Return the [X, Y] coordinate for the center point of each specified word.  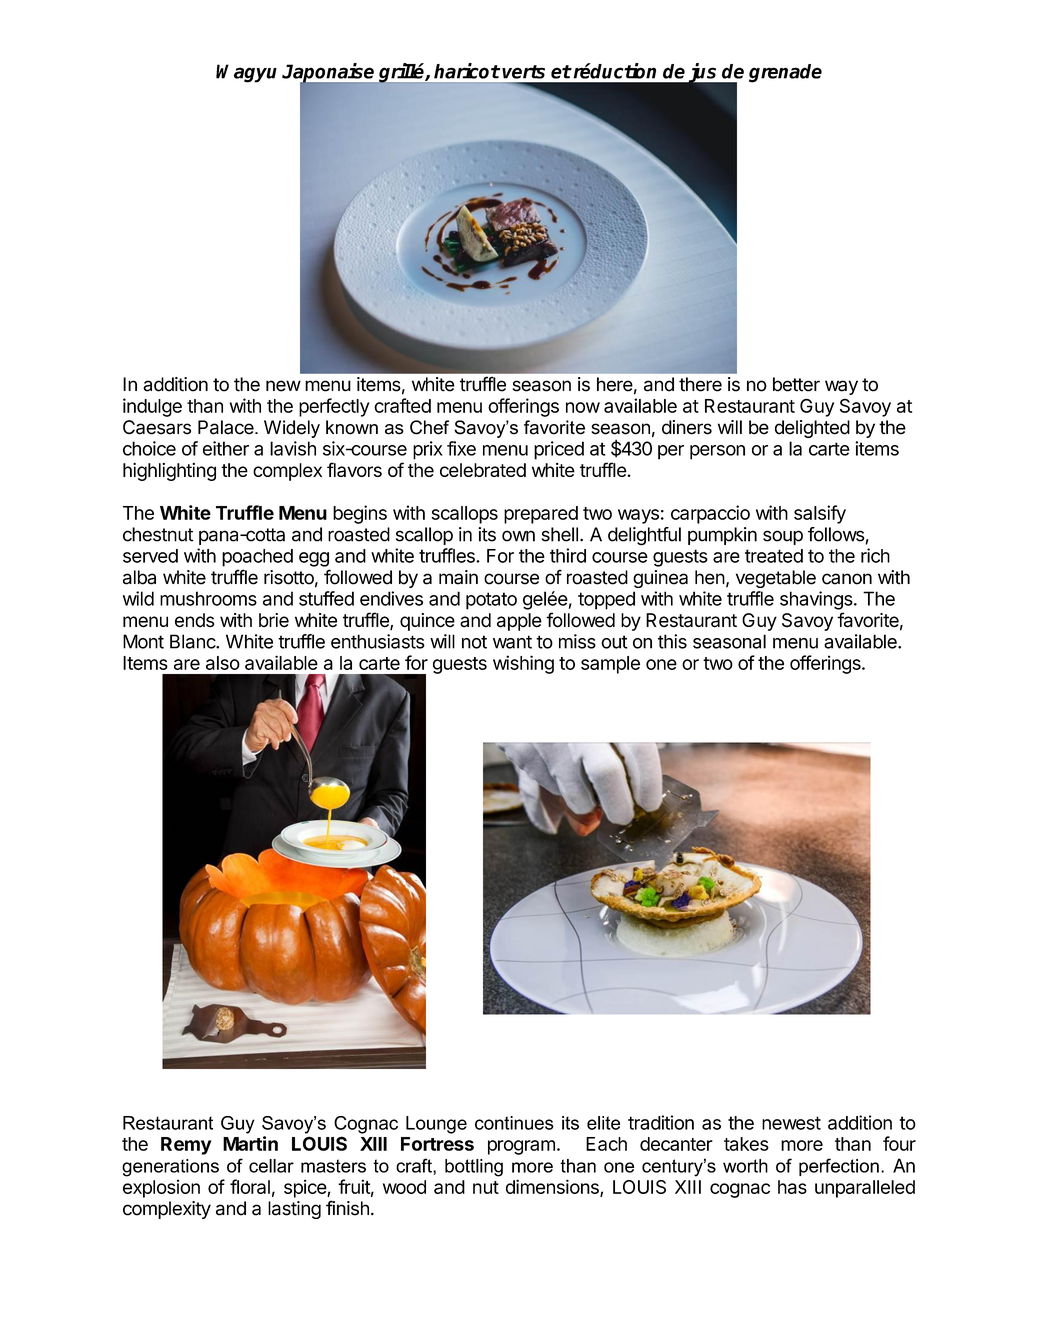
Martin [250, 1143]
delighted [812, 429]
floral [250, 1186]
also [223, 663]
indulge [152, 407]
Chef [429, 427]
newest [791, 1123]
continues [514, 1123]
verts [523, 72]
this [672, 641]
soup [783, 537]
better [796, 384]
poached [257, 558]
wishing [523, 664]
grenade [785, 73]
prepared [541, 515]
